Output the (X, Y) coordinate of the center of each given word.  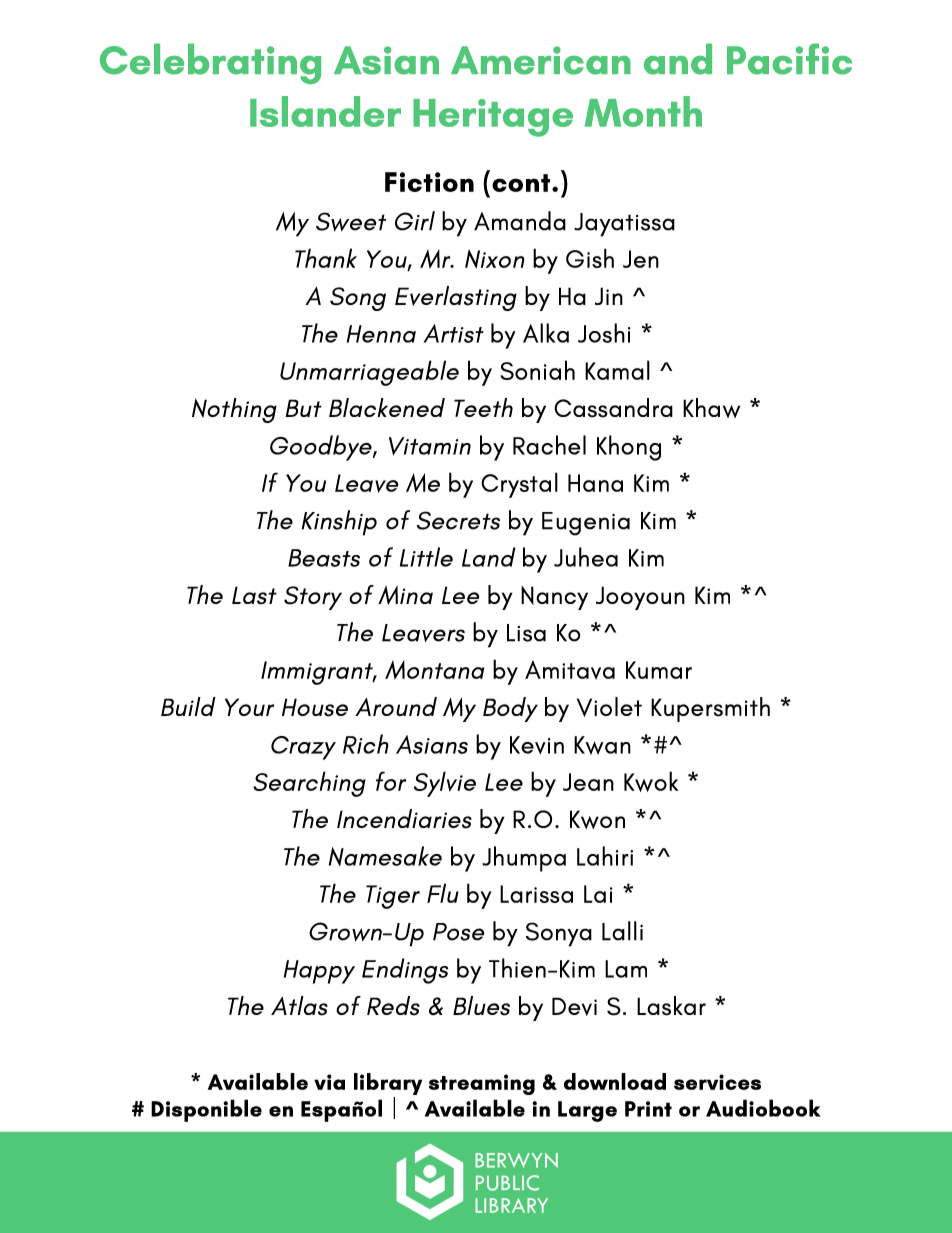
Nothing (234, 410)
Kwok (651, 781)
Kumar (659, 670)
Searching (309, 784)
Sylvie (445, 784)
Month (643, 111)
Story (313, 598)
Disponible (206, 1110)
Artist (453, 333)
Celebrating (210, 63)
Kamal (617, 370)
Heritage (493, 118)
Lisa (526, 633)
